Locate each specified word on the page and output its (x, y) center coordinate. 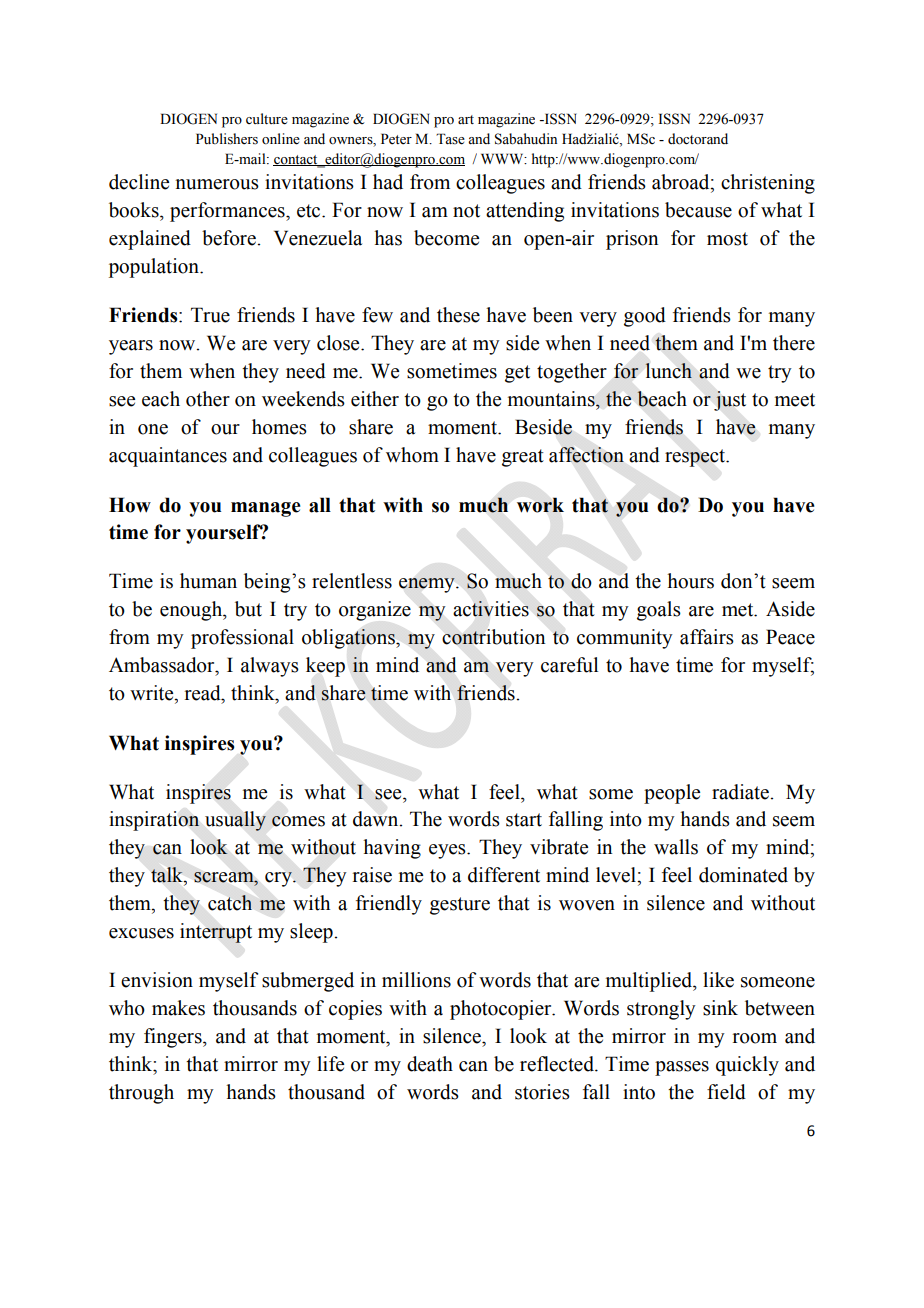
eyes (448, 851)
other (208, 399)
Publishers (227, 139)
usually (235, 821)
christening (768, 184)
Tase (450, 139)
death (430, 1064)
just (730, 401)
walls (676, 847)
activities (491, 609)
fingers (174, 1038)
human (208, 581)
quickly (747, 1066)
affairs (707, 637)
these (458, 315)
